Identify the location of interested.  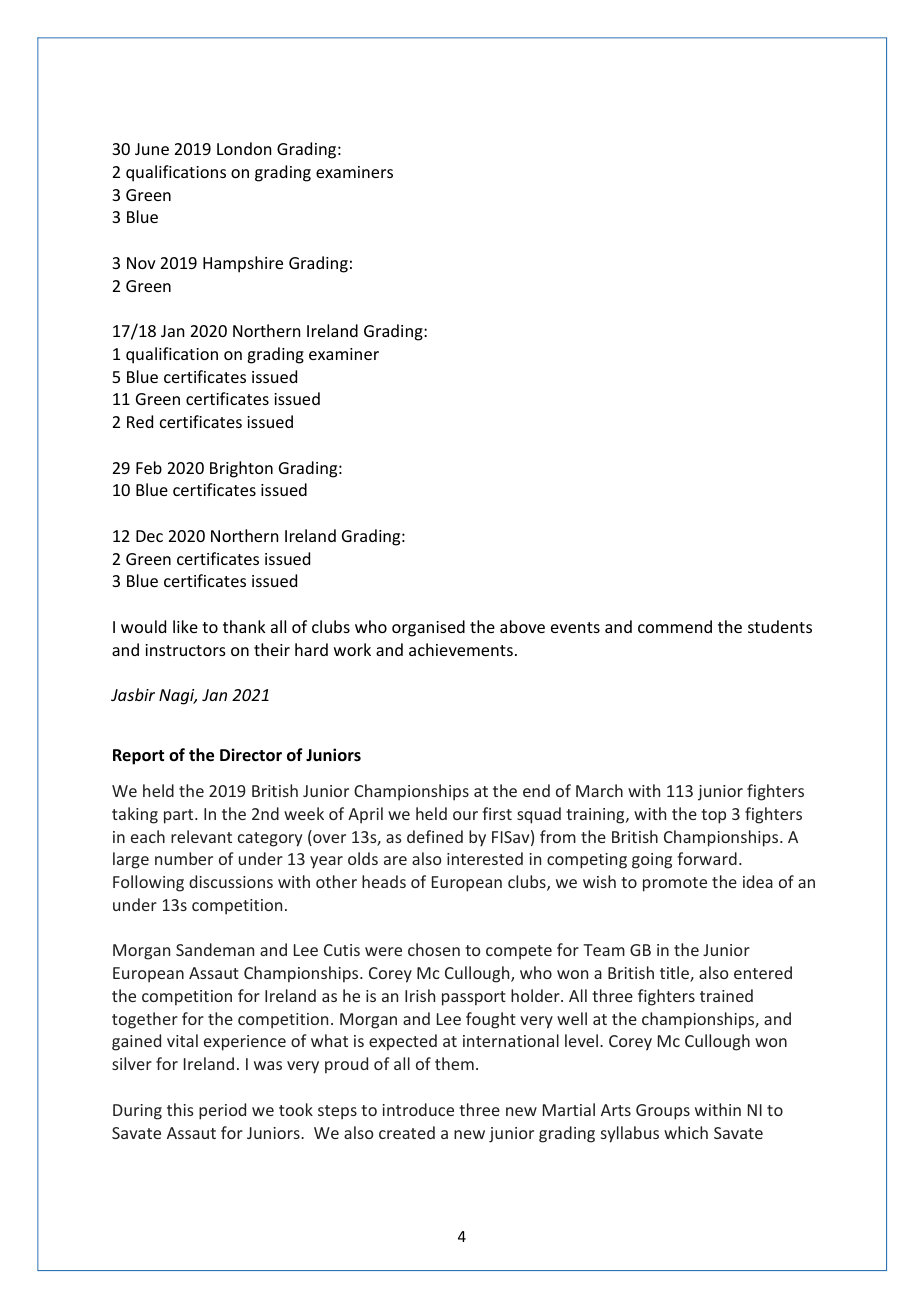
(485, 858).
